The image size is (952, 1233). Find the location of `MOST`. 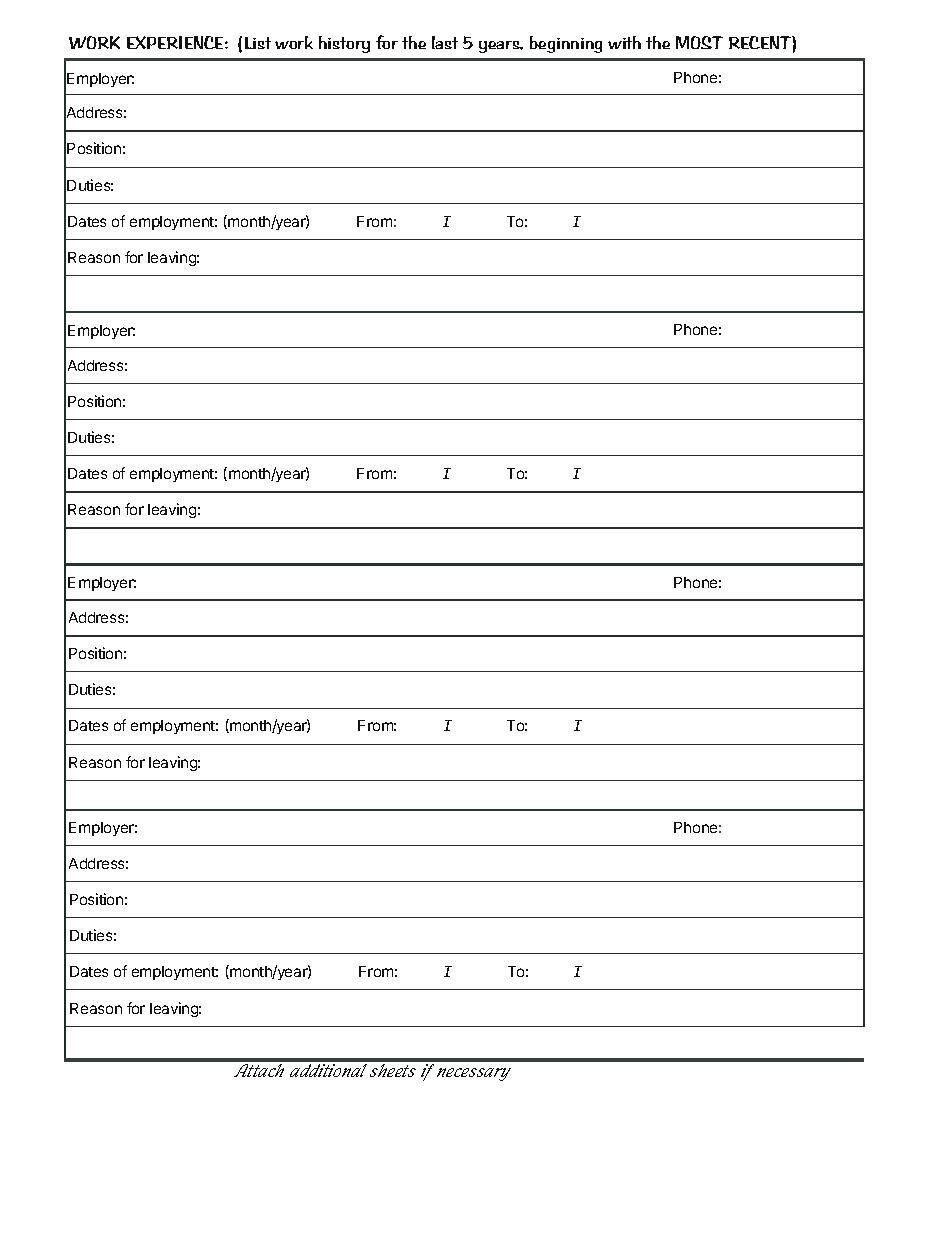

MOST is located at coordinates (699, 42).
